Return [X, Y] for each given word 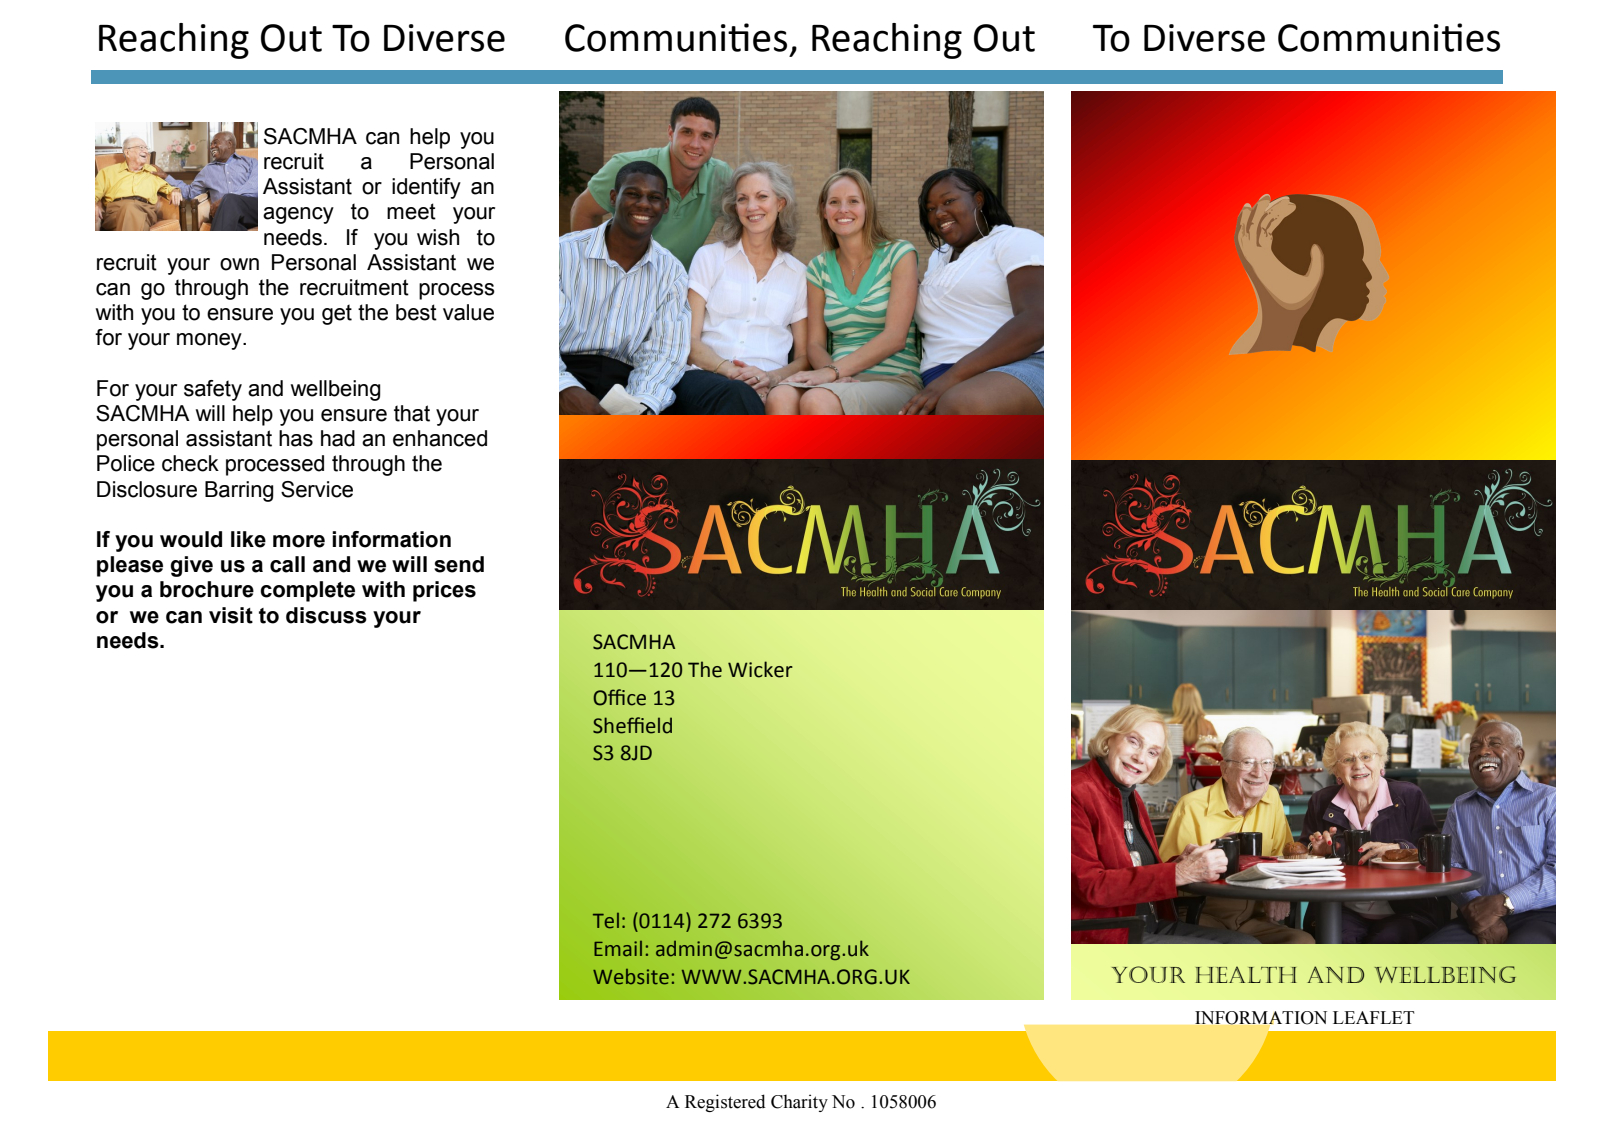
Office [619, 697]
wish [438, 237]
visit [231, 615]
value [468, 312]
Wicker [760, 669]
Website [631, 977]
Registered [725, 1103]
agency [298, 215]
